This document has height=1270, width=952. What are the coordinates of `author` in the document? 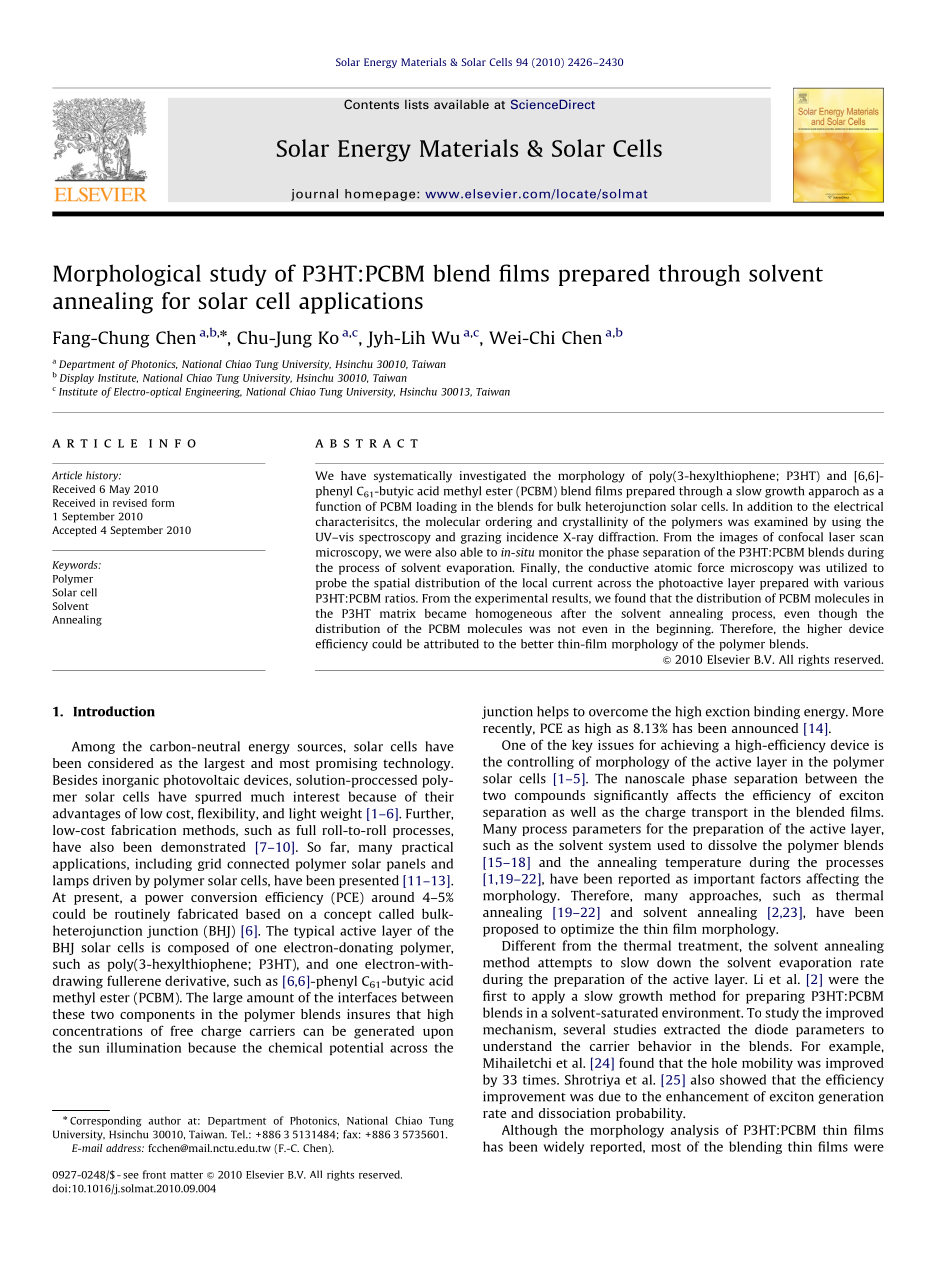 It's located at (165, 1120).
